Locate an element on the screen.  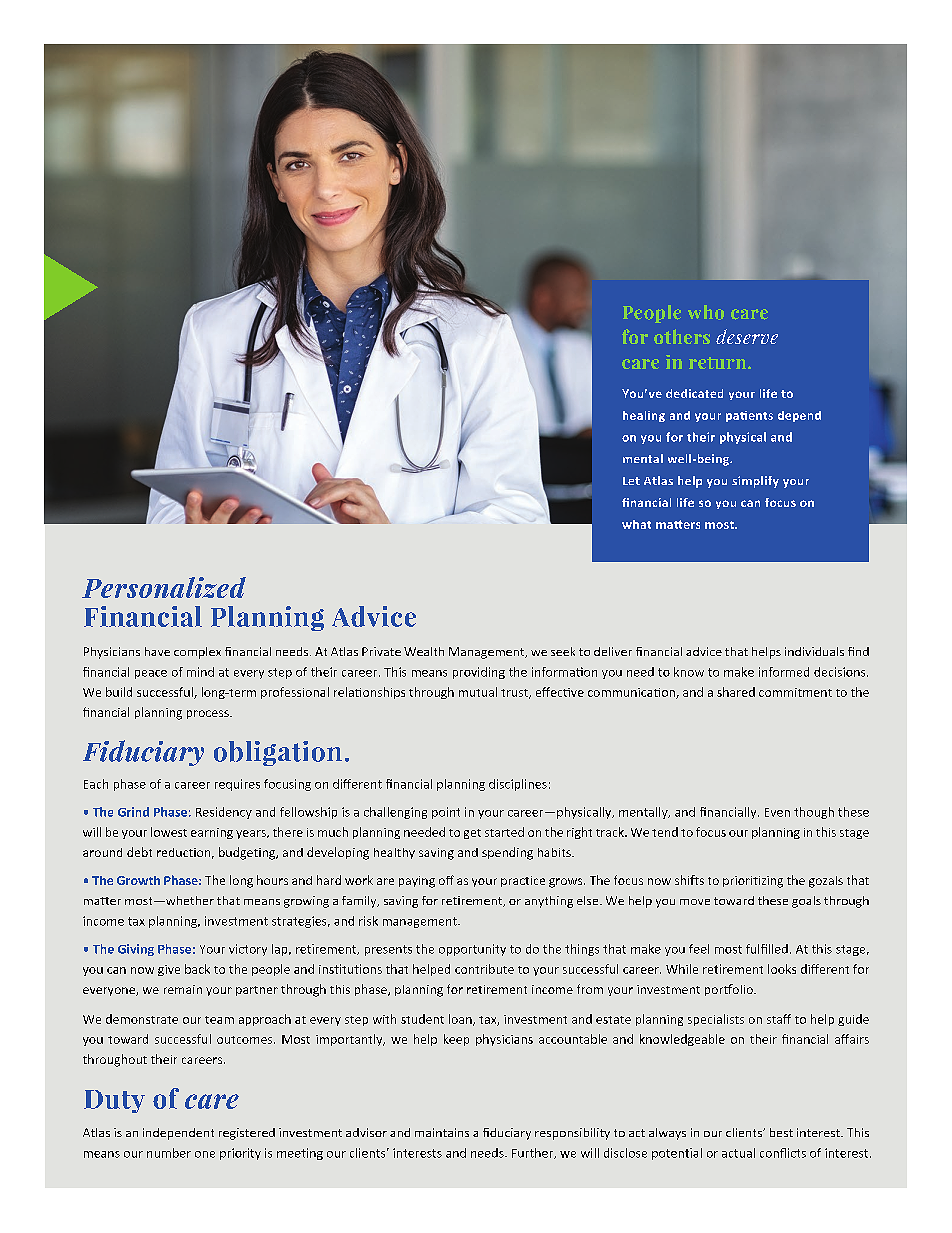
disciplines is located at coordinates (518, 785).
